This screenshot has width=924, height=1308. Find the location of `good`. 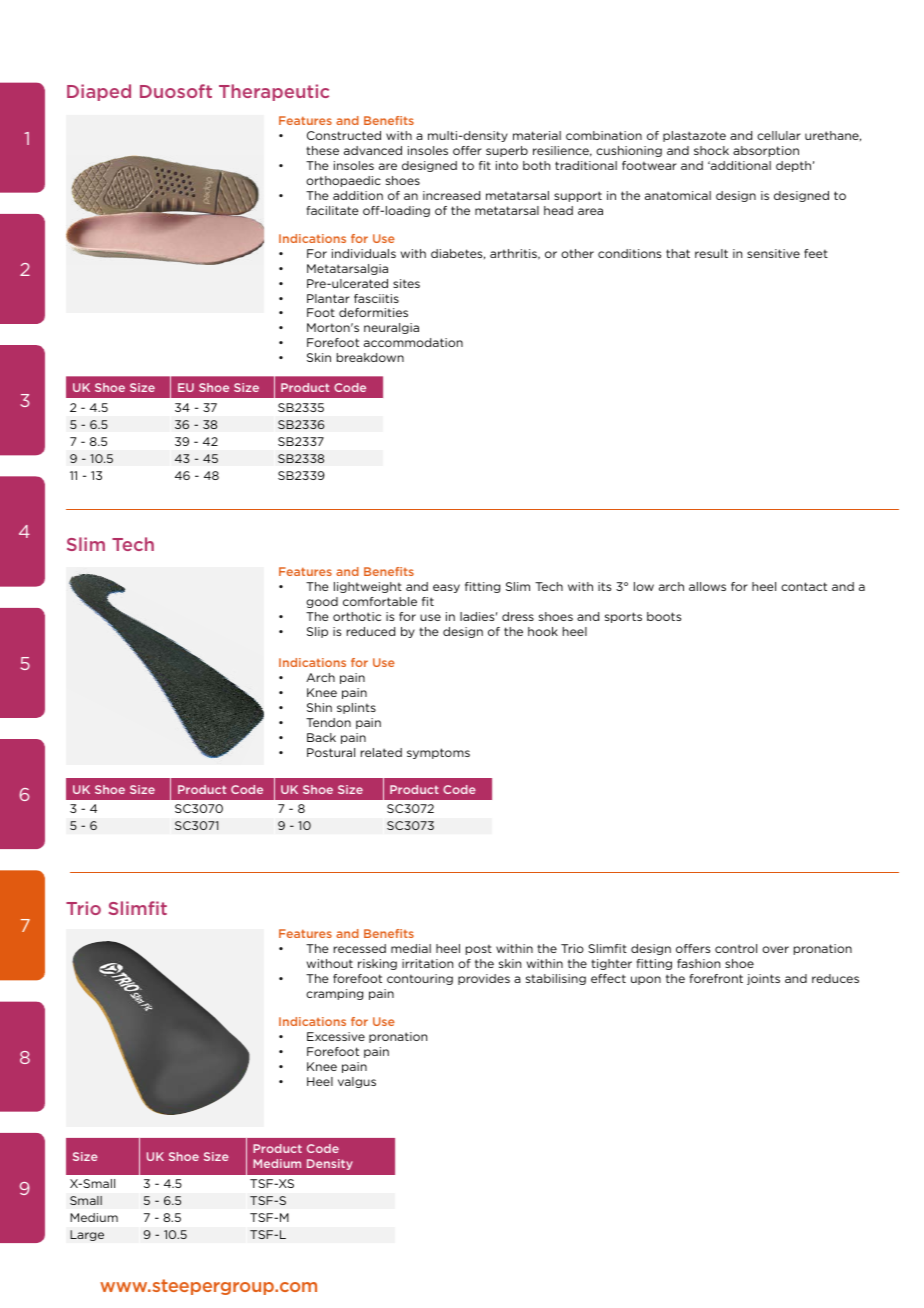

good is located at coordinates (322, 602).
